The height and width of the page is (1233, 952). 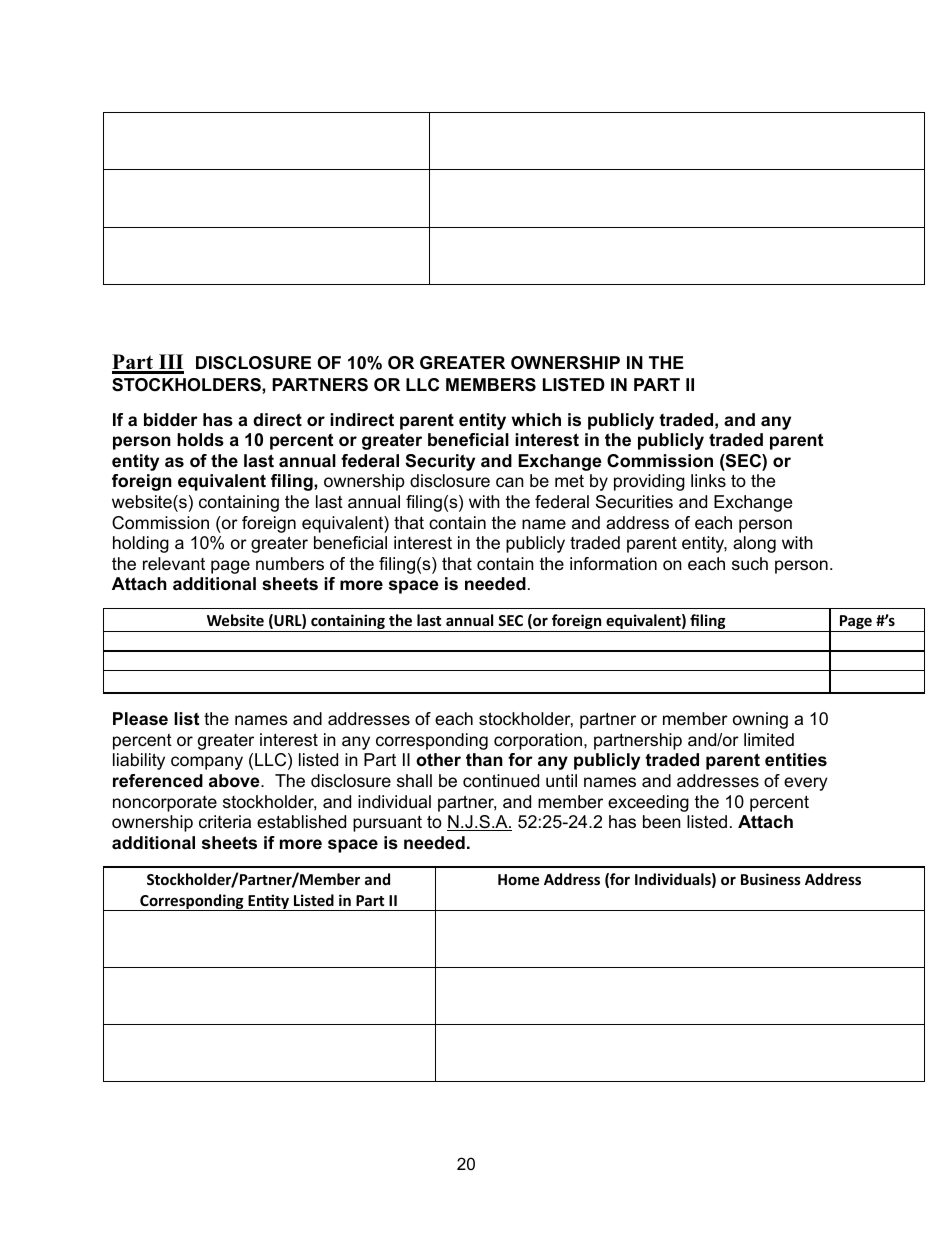 I want to click on corporation, so click(x=538, y=741).
